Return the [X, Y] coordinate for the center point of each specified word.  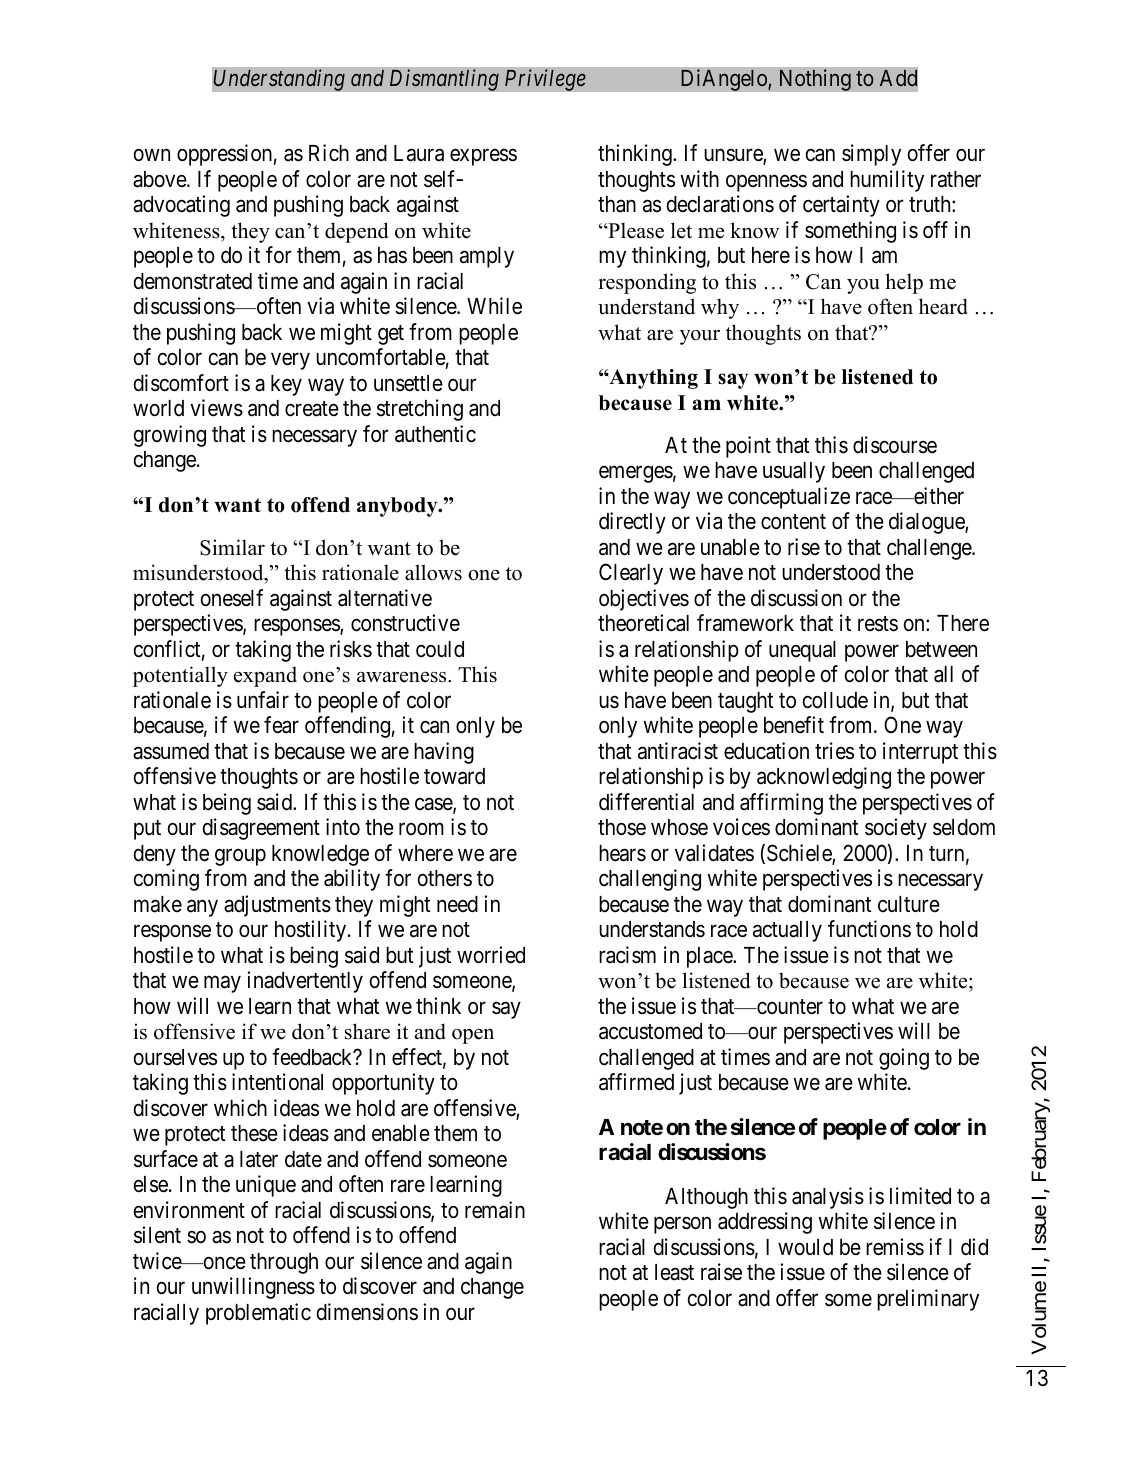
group [240, 857]
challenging [650, 880]
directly [632, 523]
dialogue [927, 523]
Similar [232, 547]
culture [909, 904]
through [284, 1263]
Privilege [545, 80]
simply [871, 155]
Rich [329, 153]
